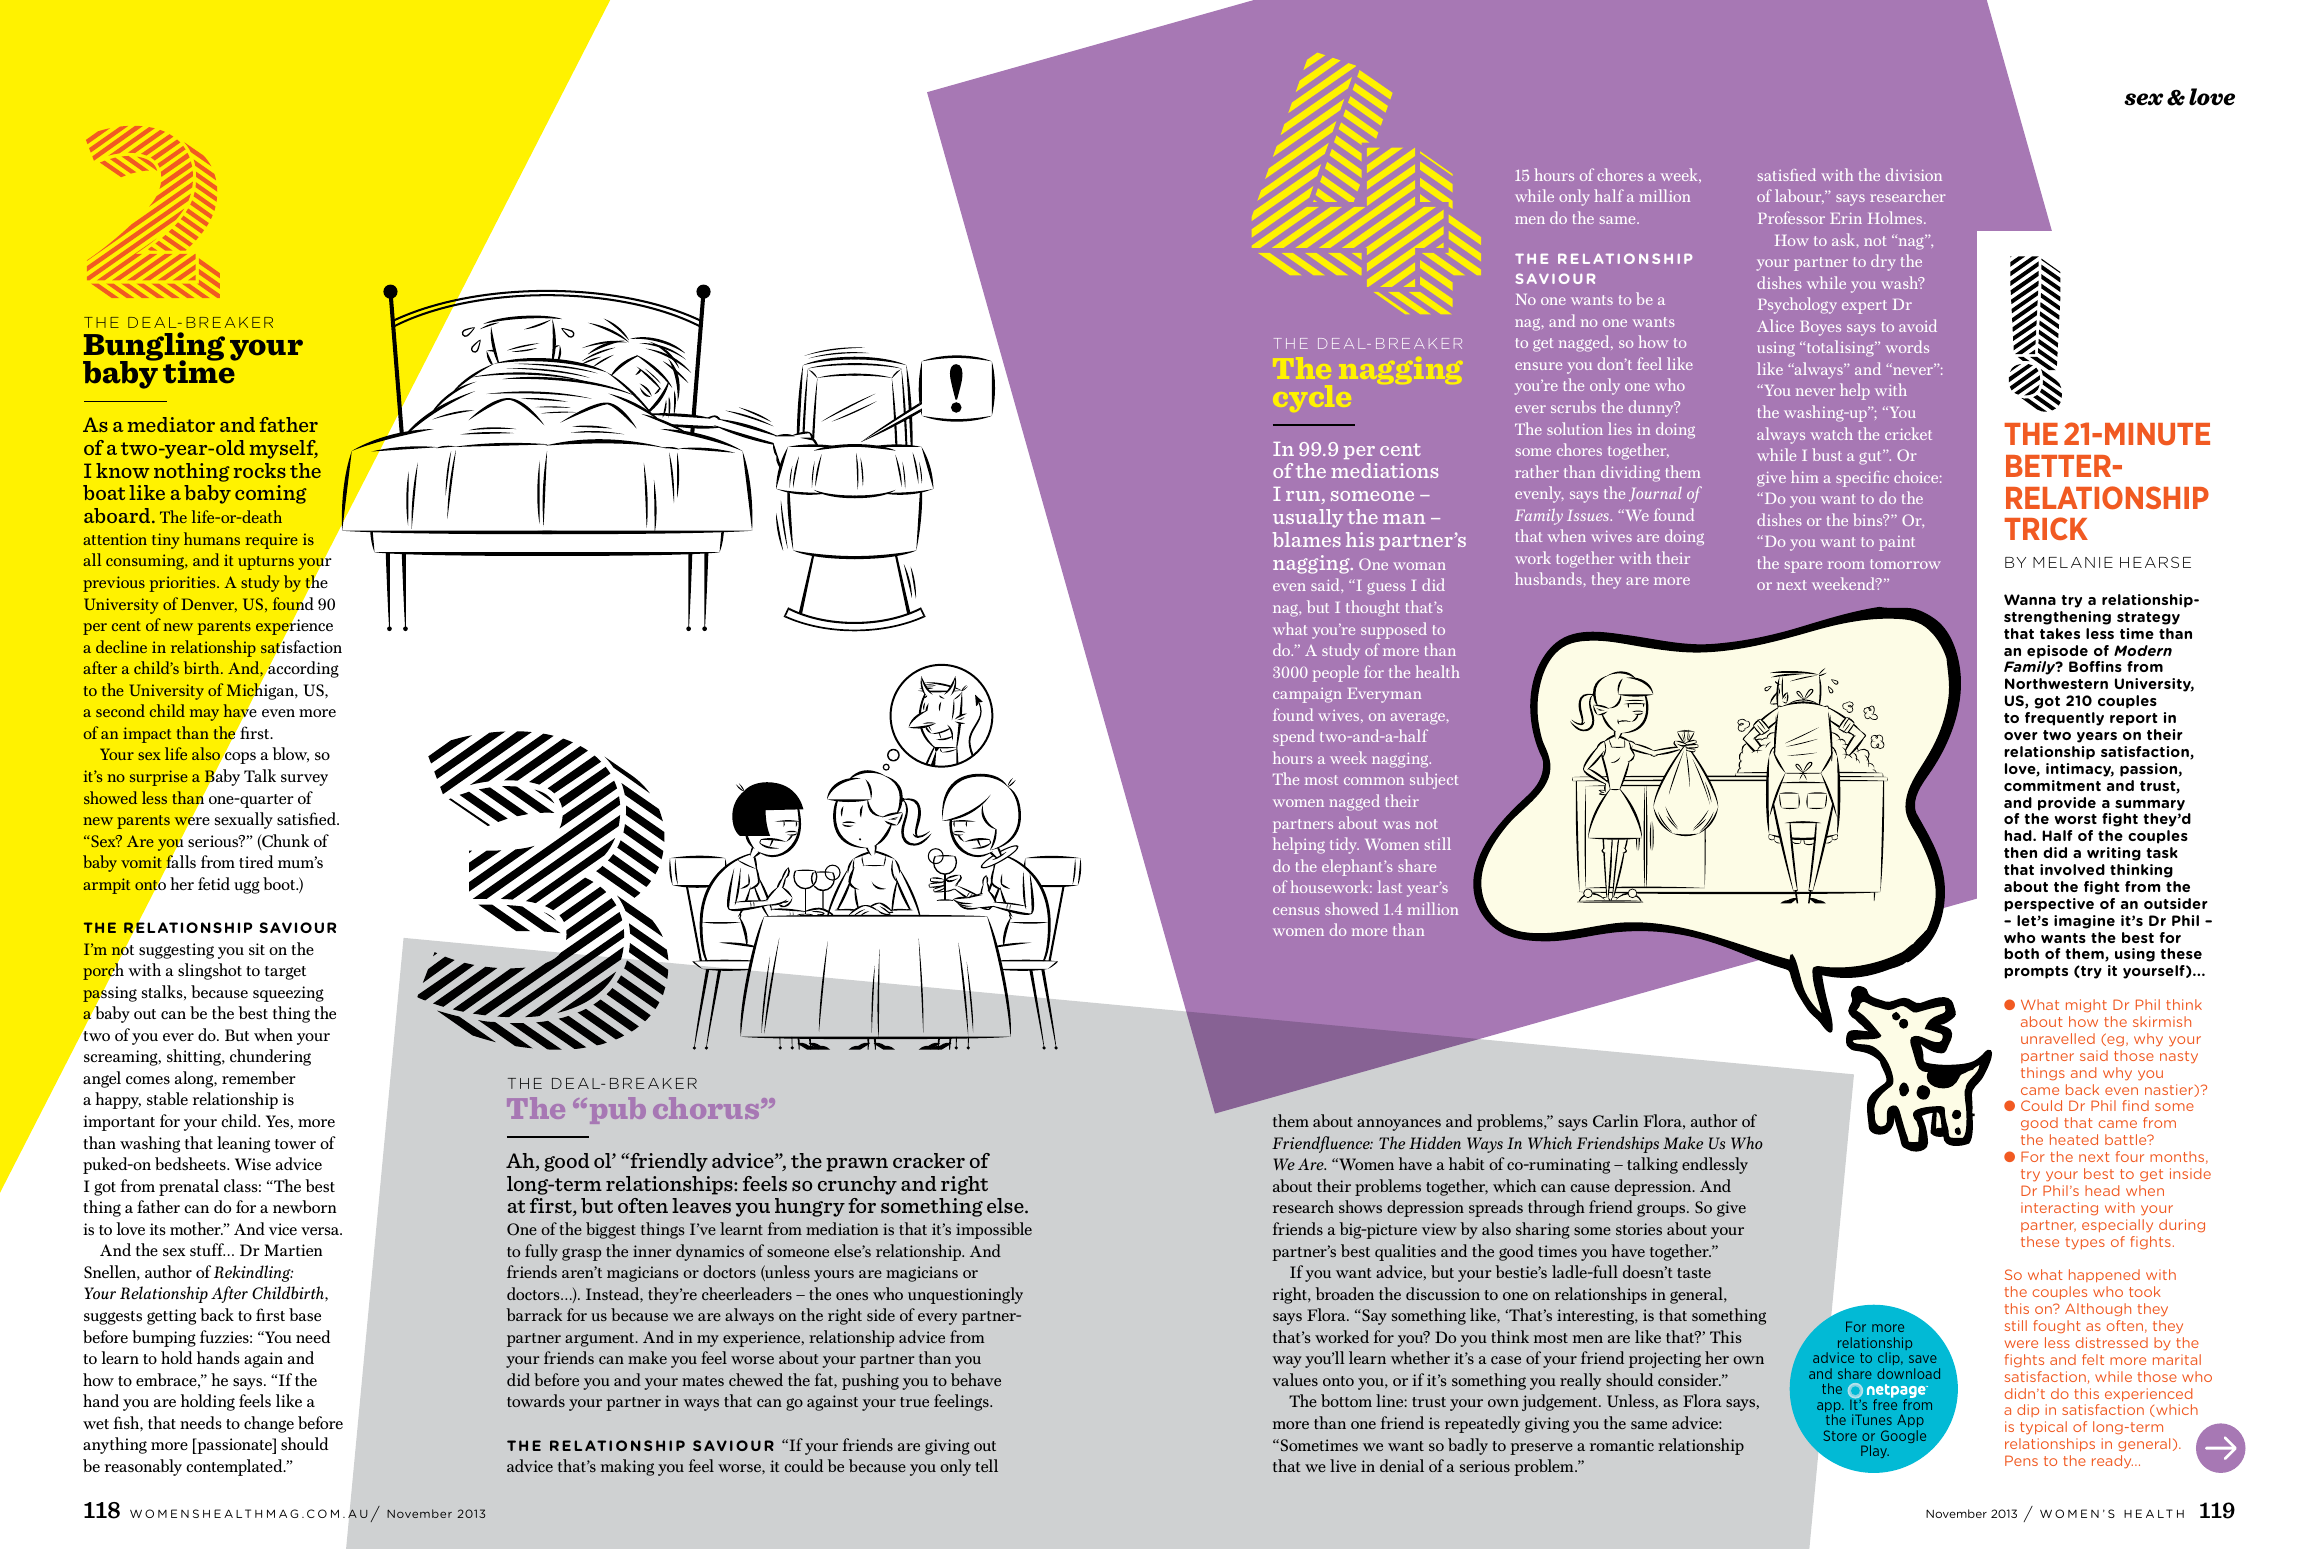  I want to click on change, so click(269, 1424).
